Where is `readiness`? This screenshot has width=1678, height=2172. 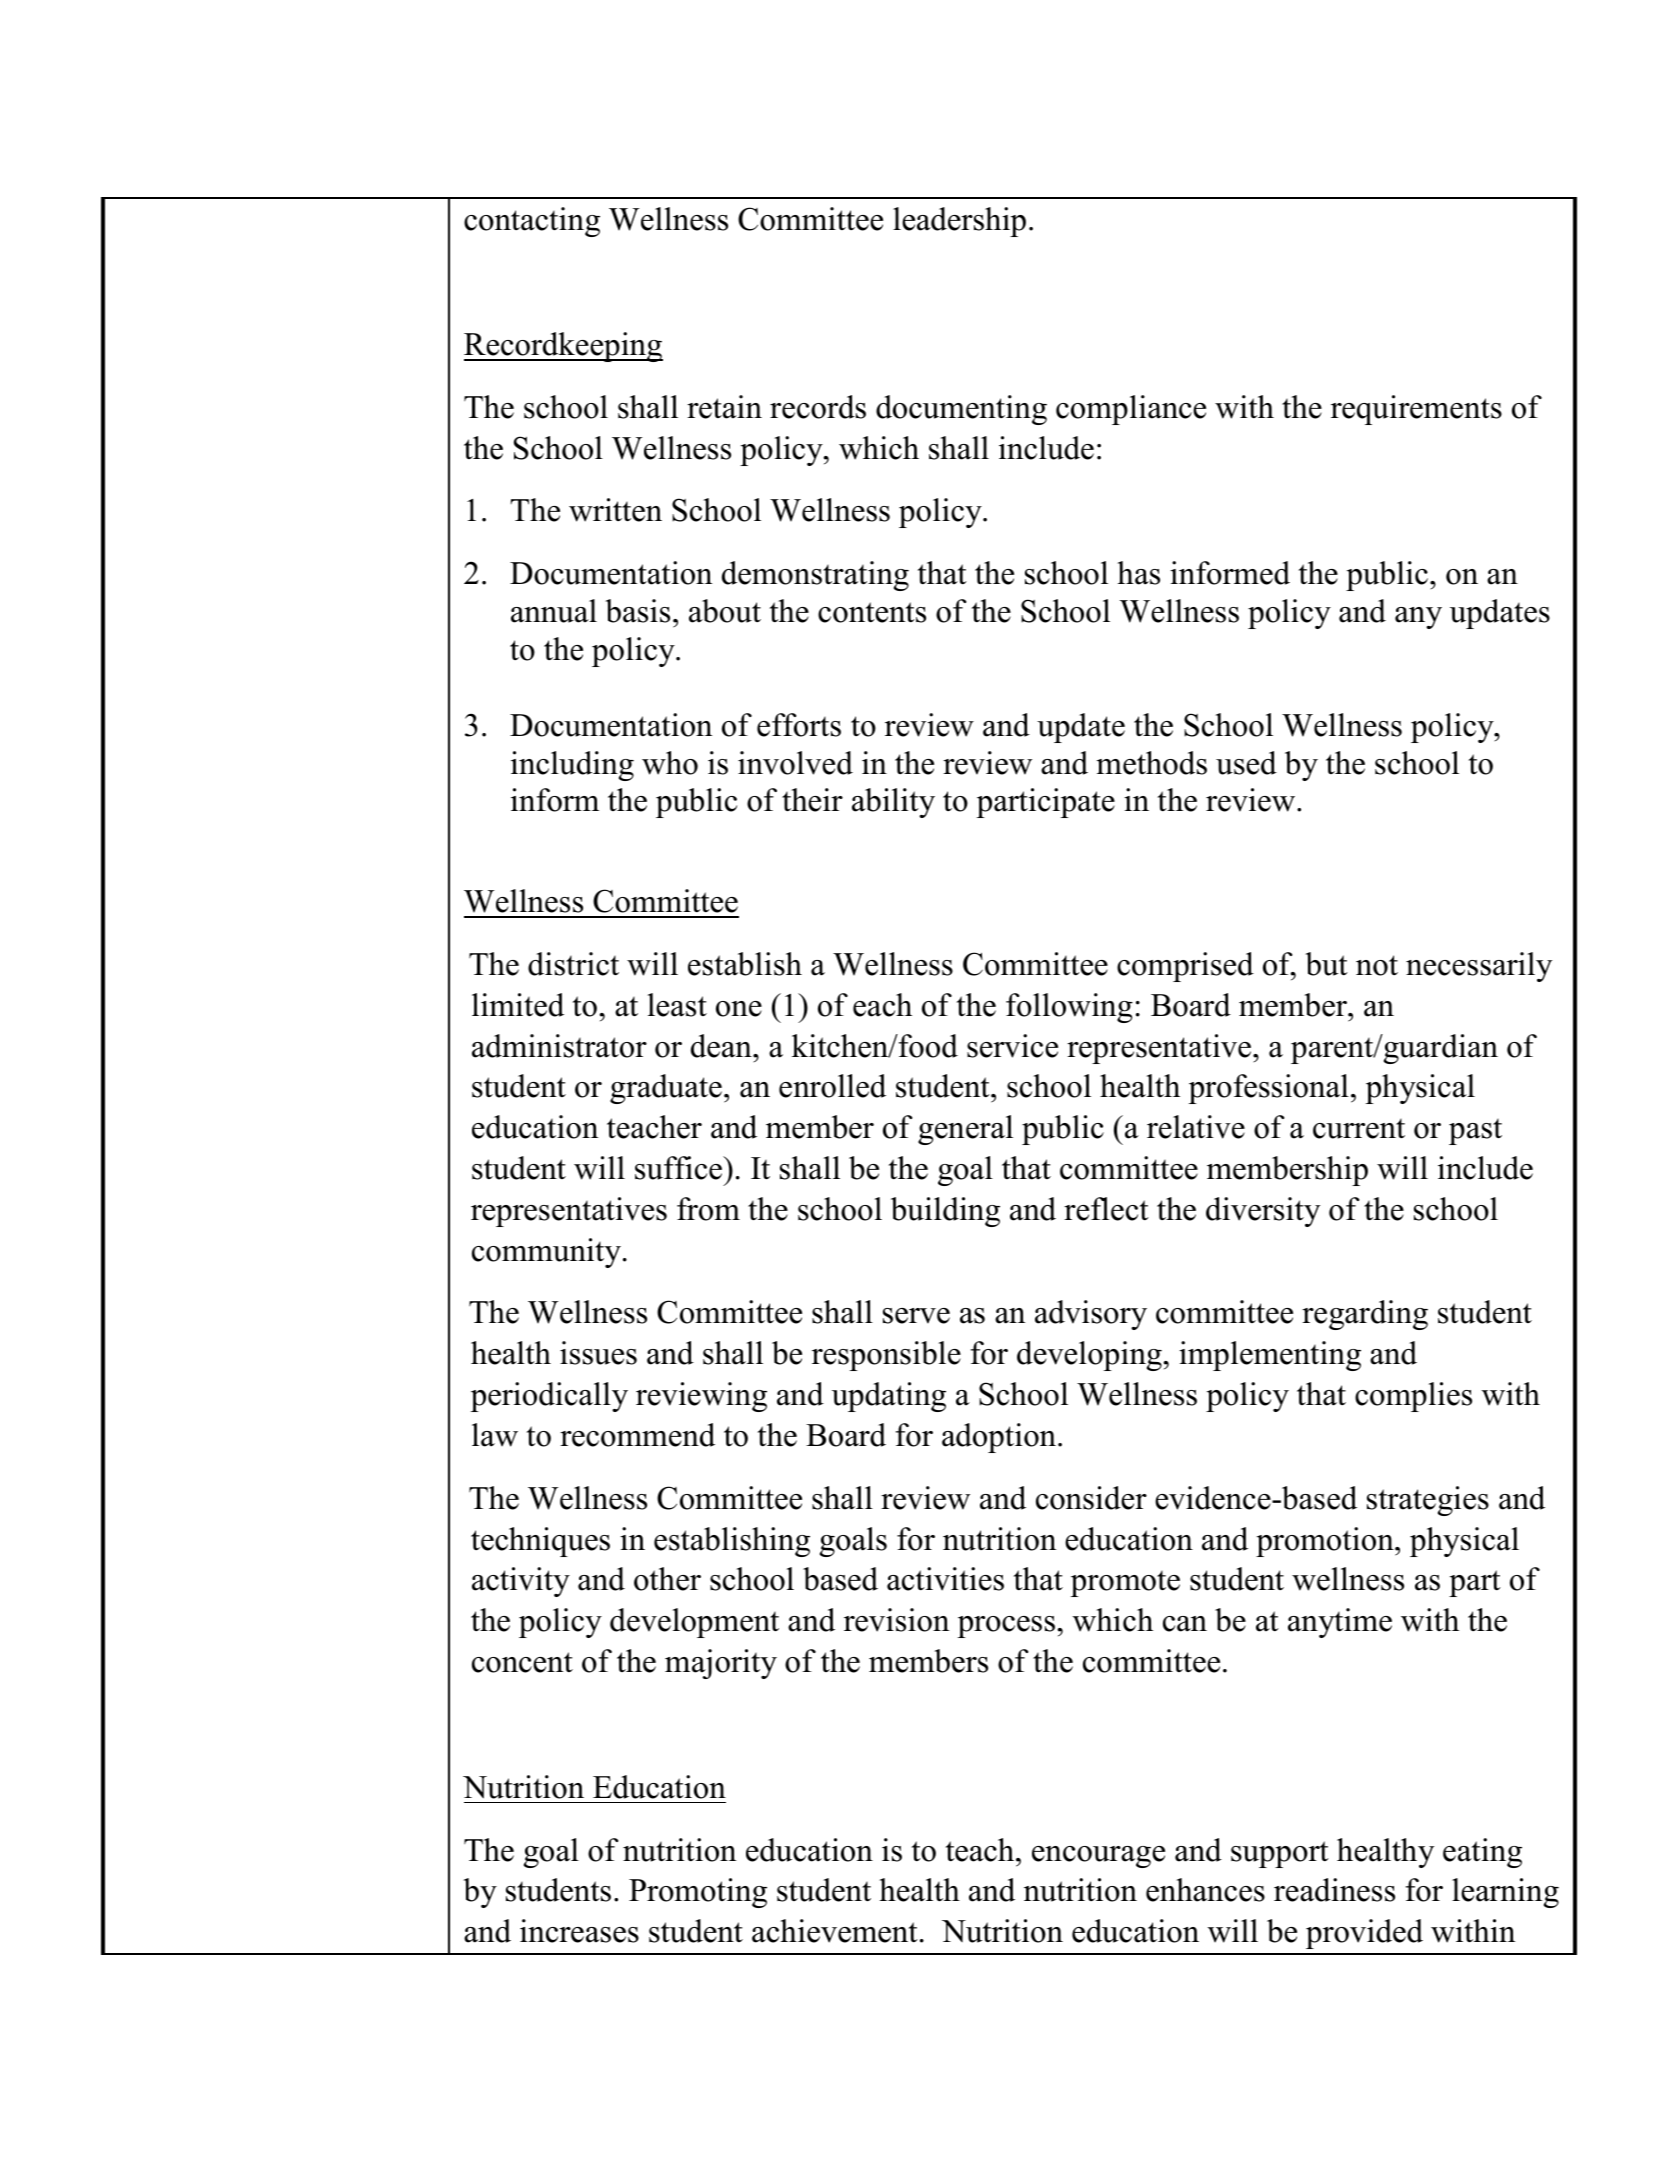 readiness is located at coordinates (1334, 1890).
